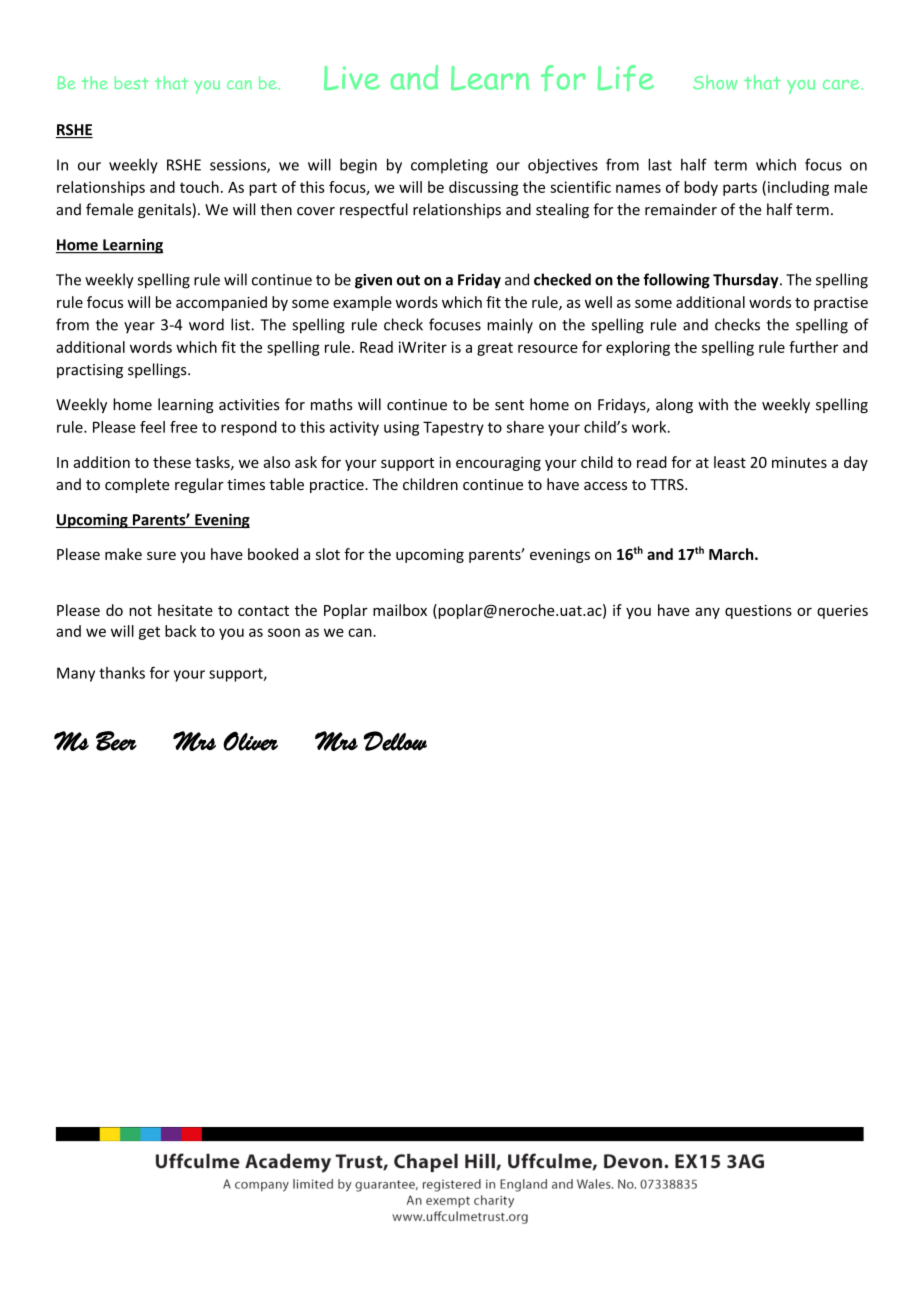 The width and height of the document is (924, 1308). What do you see at coordinates (131, 83) in the document?
I see `best` at bounding box center [131, 83].
